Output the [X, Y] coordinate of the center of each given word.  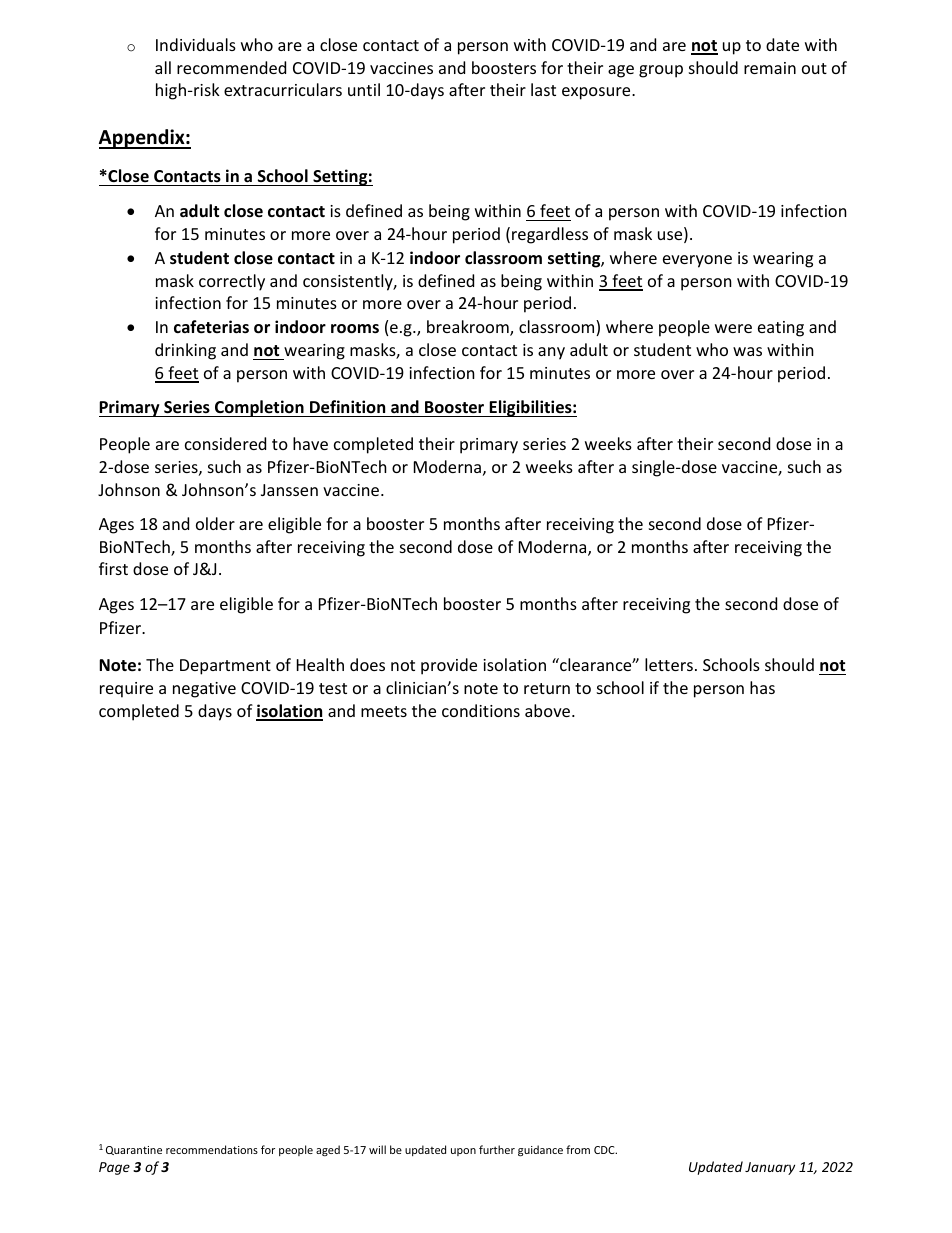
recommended [231, 67]
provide [449, 666]
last [543, 89]
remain [770, 68]
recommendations [212, 1149]
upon [463, 1152]
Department [225, 667]
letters [669, 664]
